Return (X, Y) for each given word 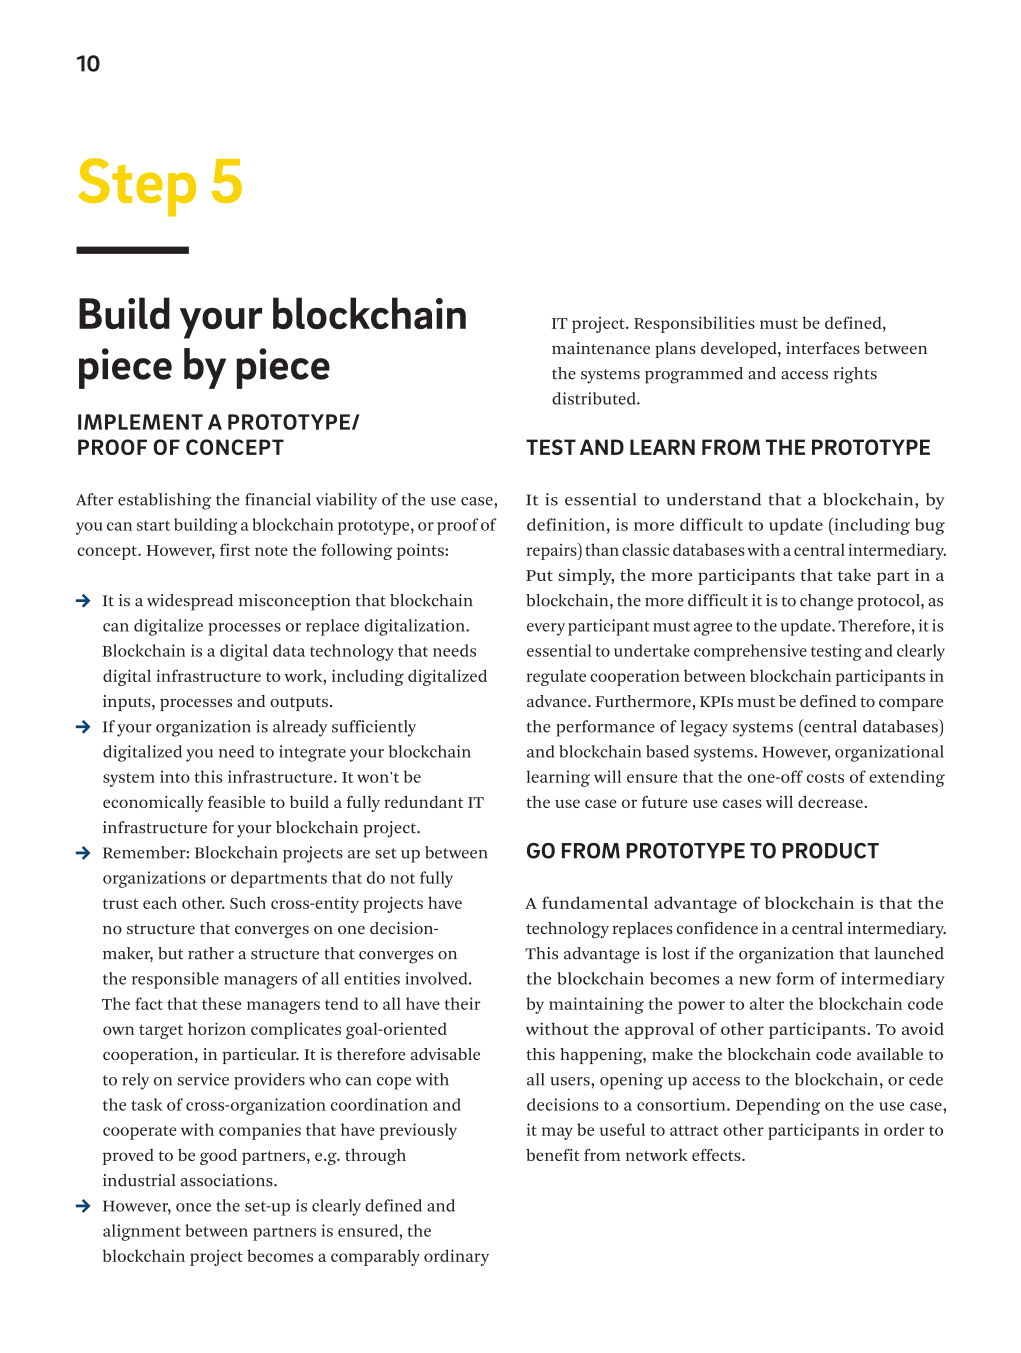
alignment (142, 1232)
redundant (423, 802)
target (161, 1031)
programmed (694, 375)
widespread (190, 602)
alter (767, 1003)
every (546, 629)
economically (153, 803)
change (826, 602)
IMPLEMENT (140, 422)
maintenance (601, 348)
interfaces (823, 348)
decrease (830, 802)
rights (855, 375)
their (463, 1003)
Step (137, 187)
